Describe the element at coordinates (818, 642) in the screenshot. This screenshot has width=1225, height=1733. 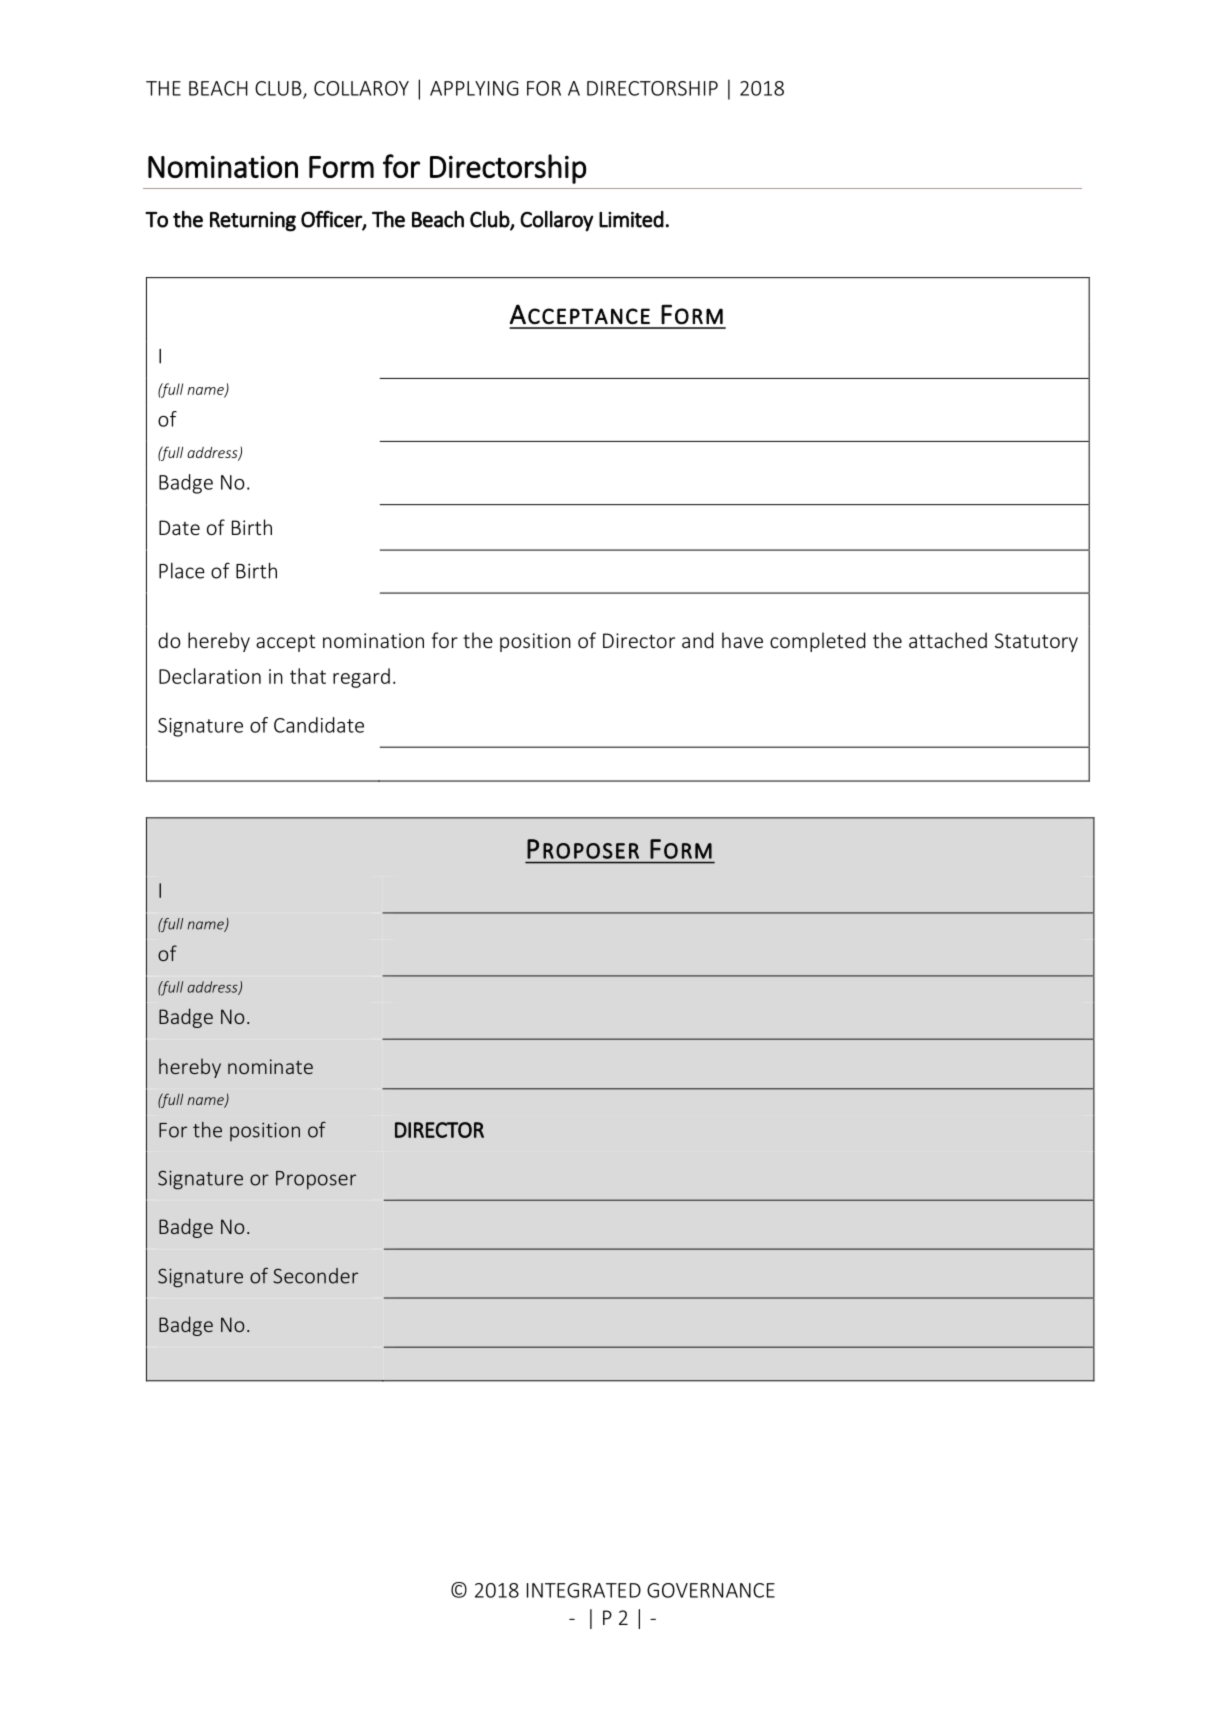
I see `completed` at that location.
